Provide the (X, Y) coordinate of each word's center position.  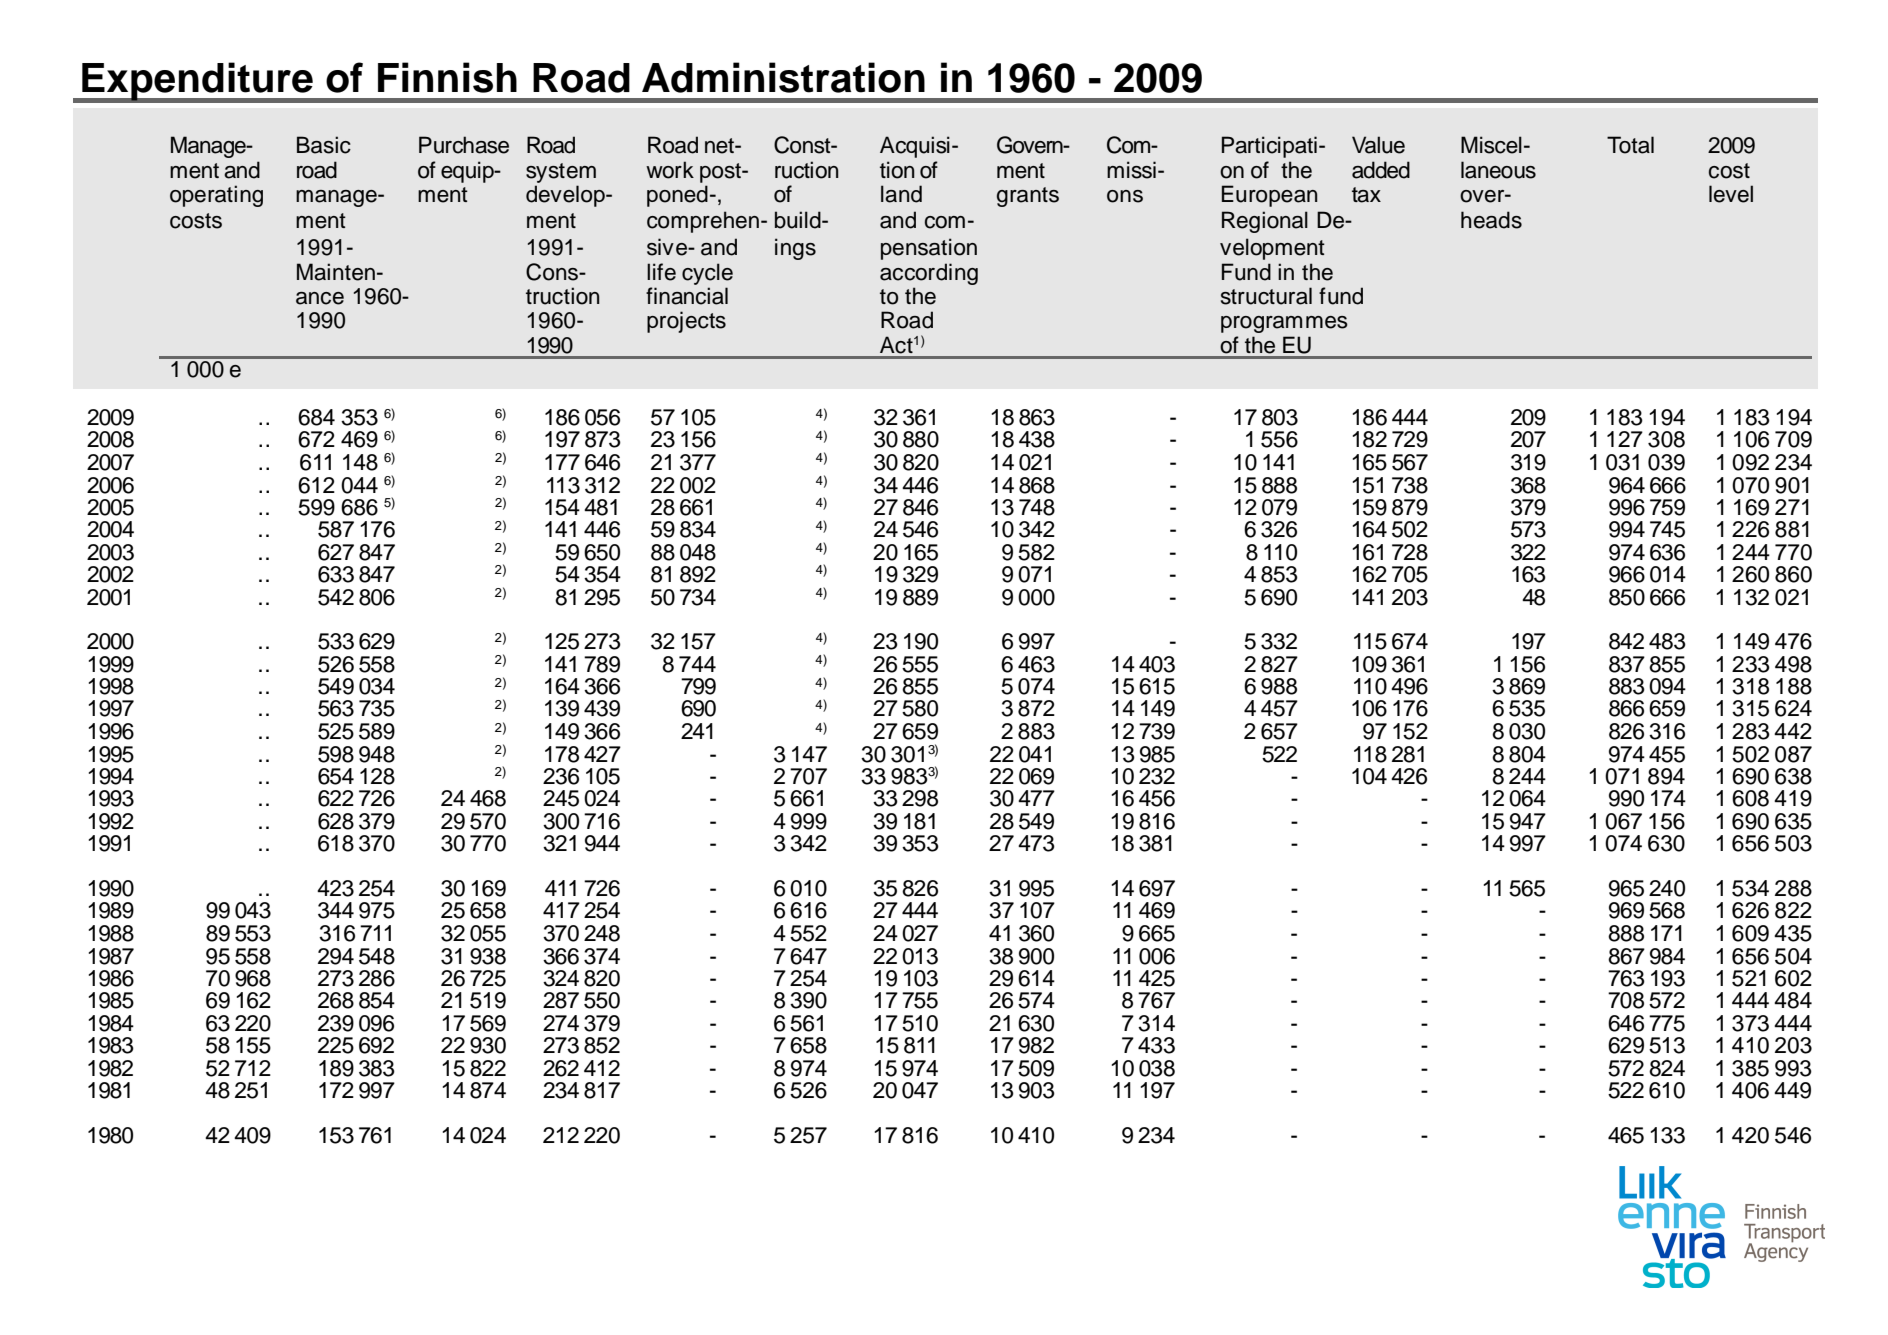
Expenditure (197, 82)
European (1270, 196)
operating (216, 196)
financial (687, 296)
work (670, 170)
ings (795, 249)
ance (320, 298)
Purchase (464, 145)
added (1381, 170)
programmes (1284, 324)
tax (1366, 195)
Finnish (447, 77)
